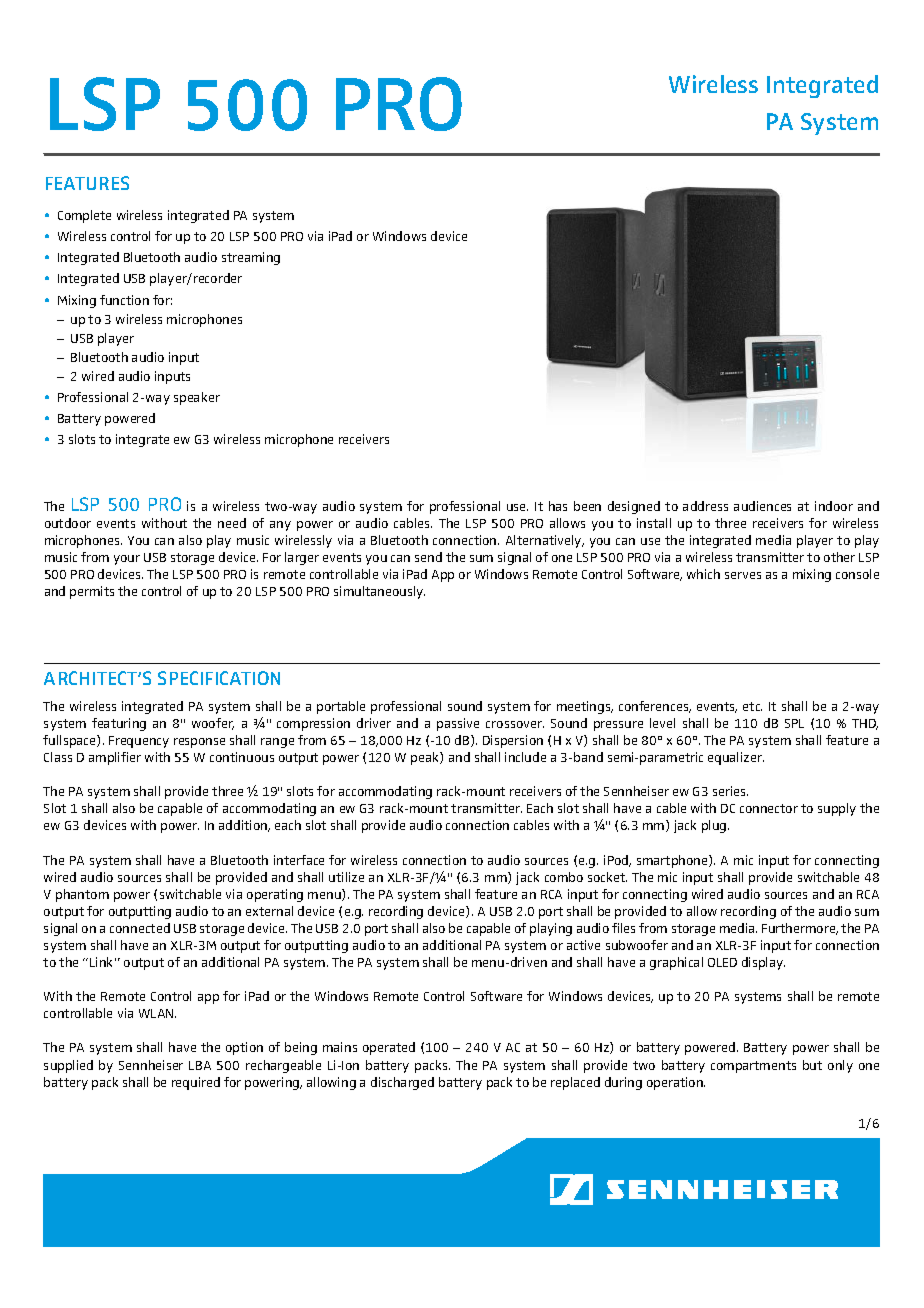 This screenshot has height=1308, width=924. I want to click on combo, so click(564, 877).
